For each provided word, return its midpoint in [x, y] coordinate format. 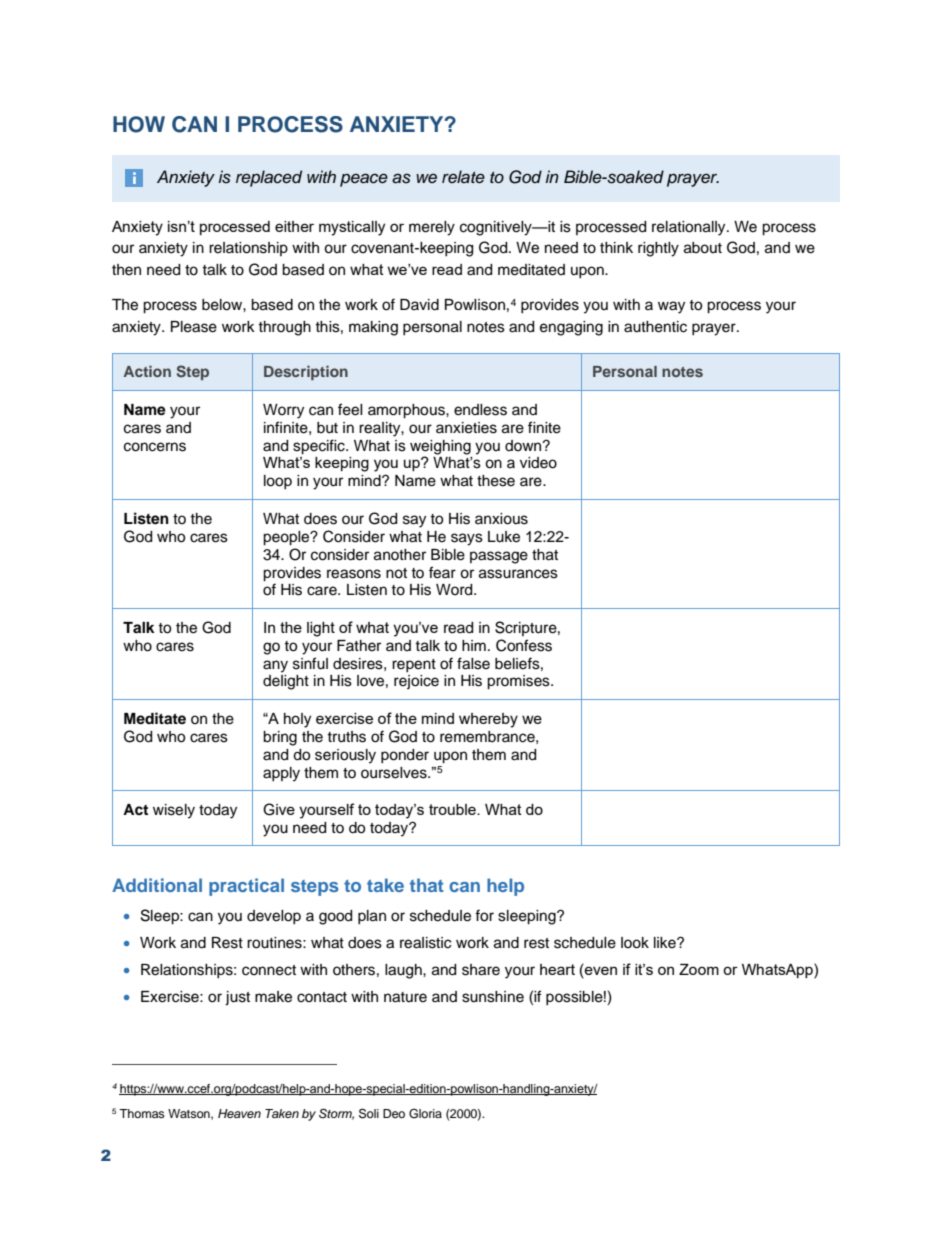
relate [463, 177]
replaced [269, 178]
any [275, 666]
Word [455, 590]
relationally [690, 228]
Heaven [239, 1113]
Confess [524, 645]
